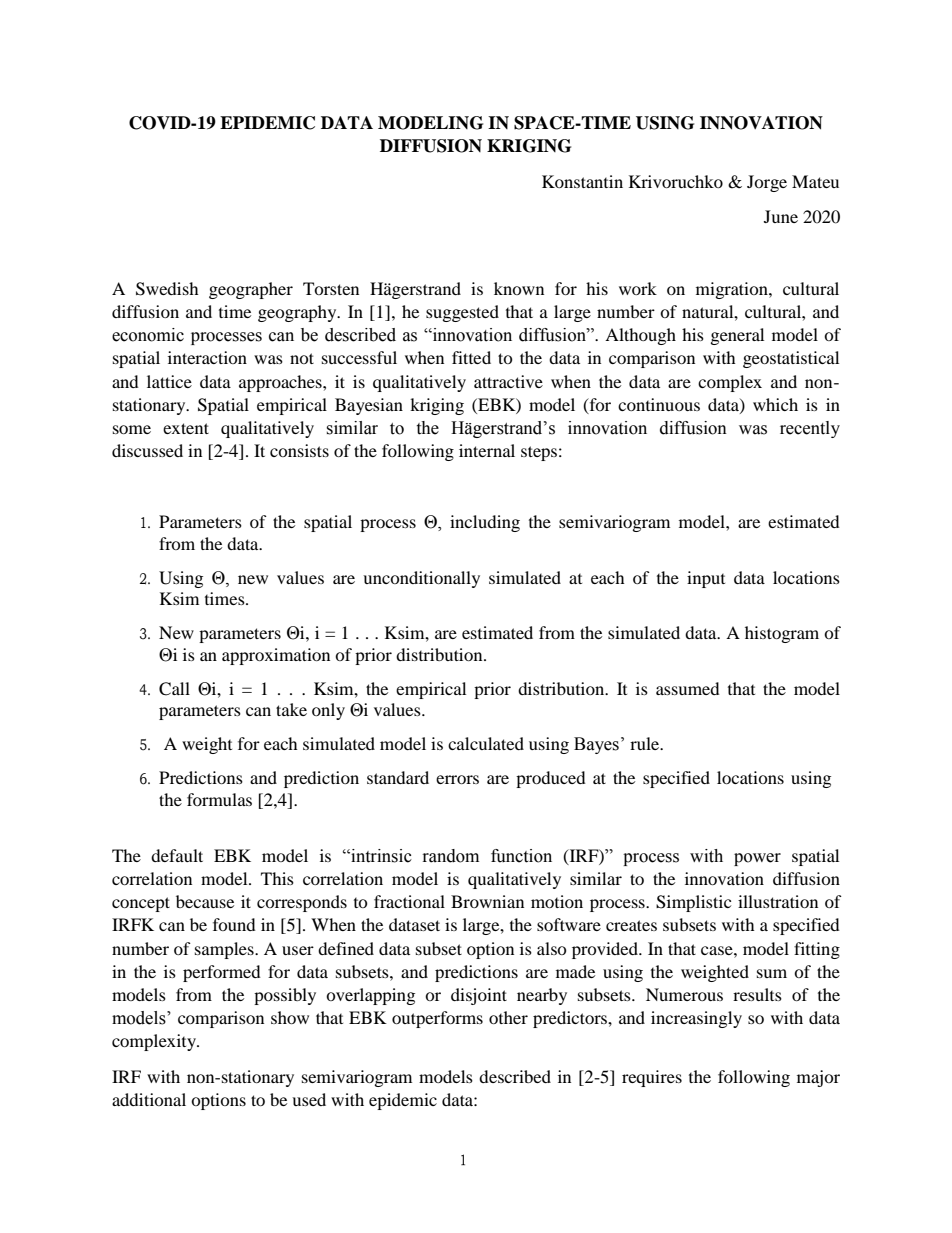 Image resolution: width=952 pixels, height=1233 pixels. Describe the element at coordinates (219, 799) in the document. I see `formulas` at that location.
